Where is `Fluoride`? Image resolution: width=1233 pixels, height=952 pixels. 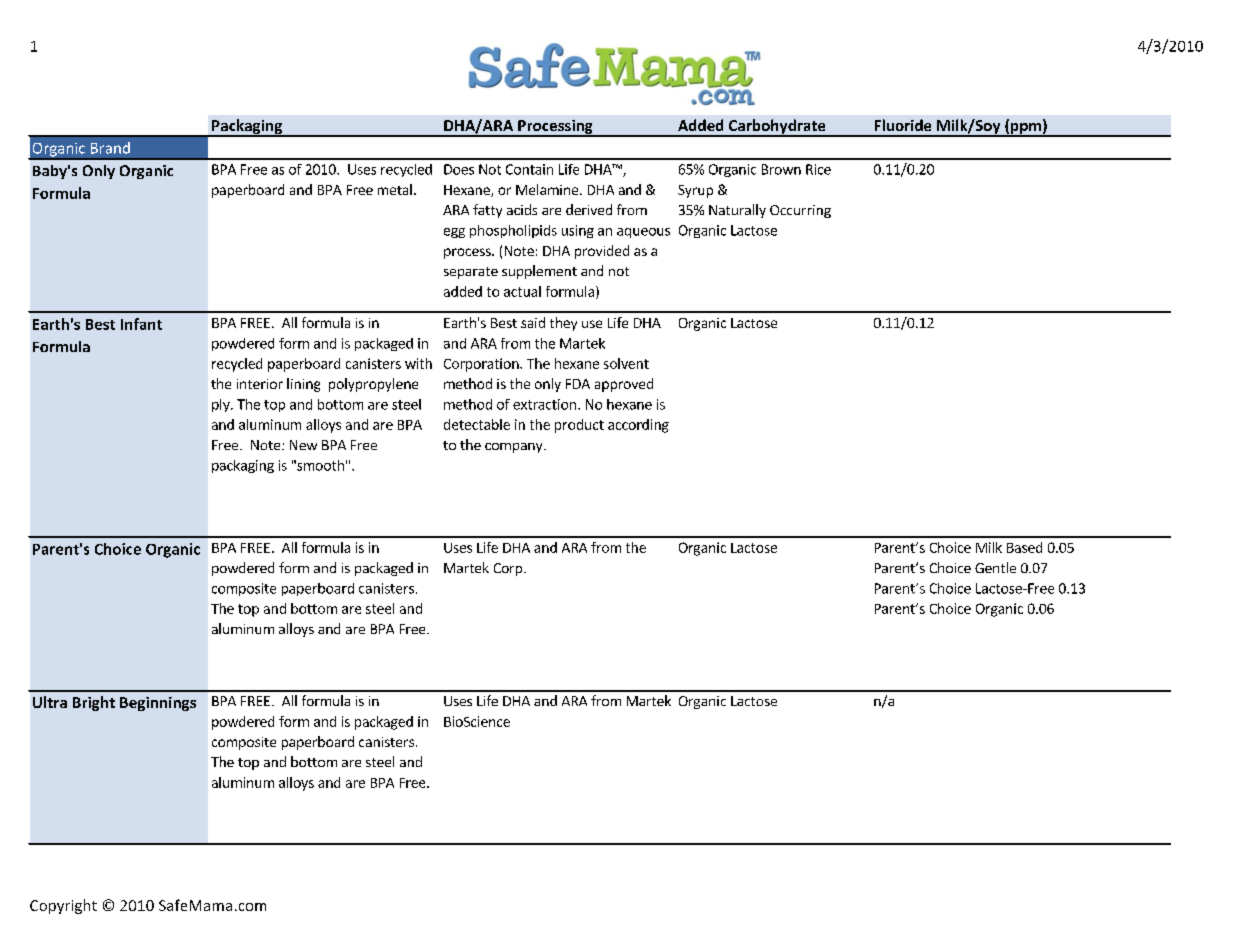 Fluoride is located at coordinates (903, 125).
